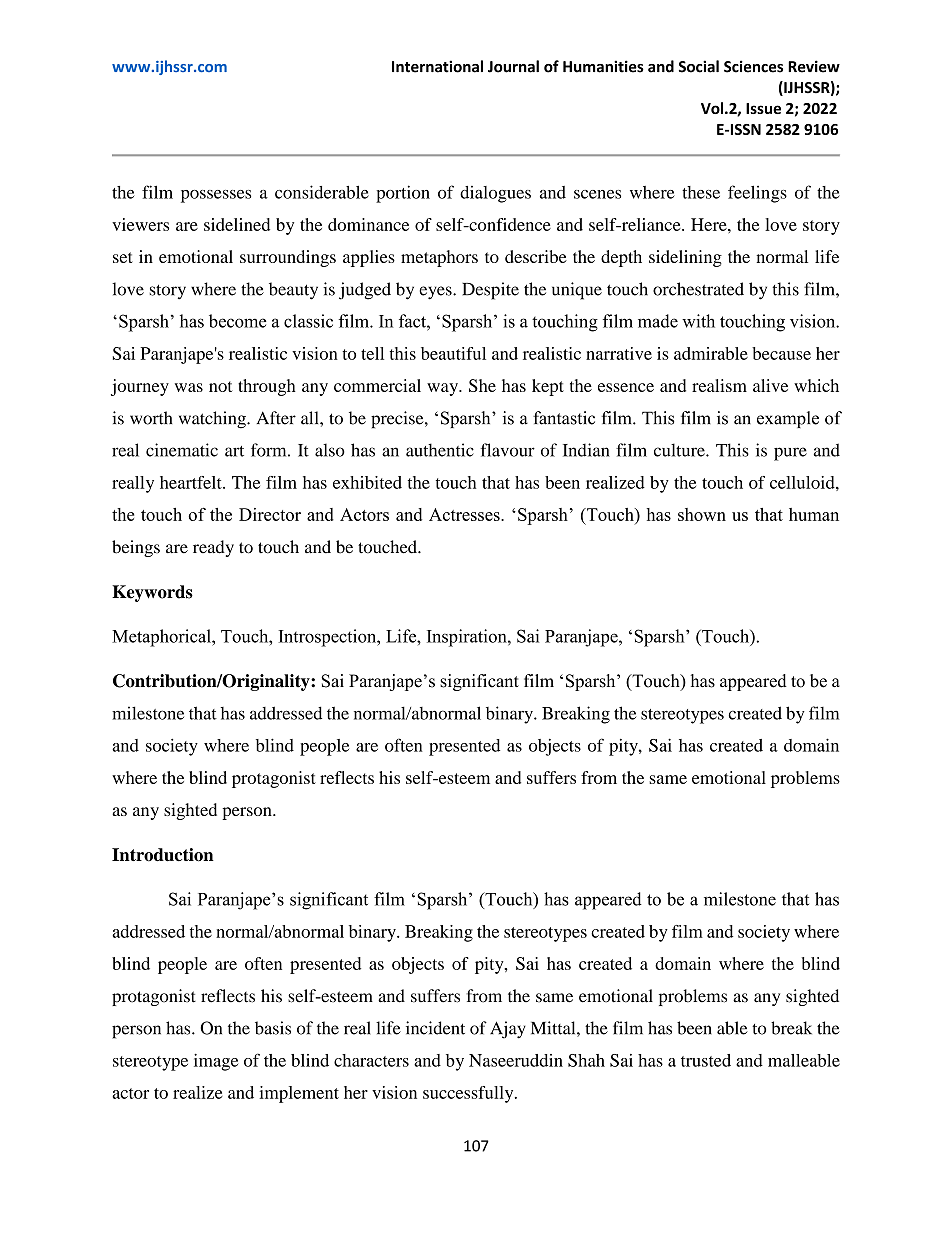 Image resolution: width=952 pixels, height=1233 pixels. I want to click on Issue, so click(763, 108).
